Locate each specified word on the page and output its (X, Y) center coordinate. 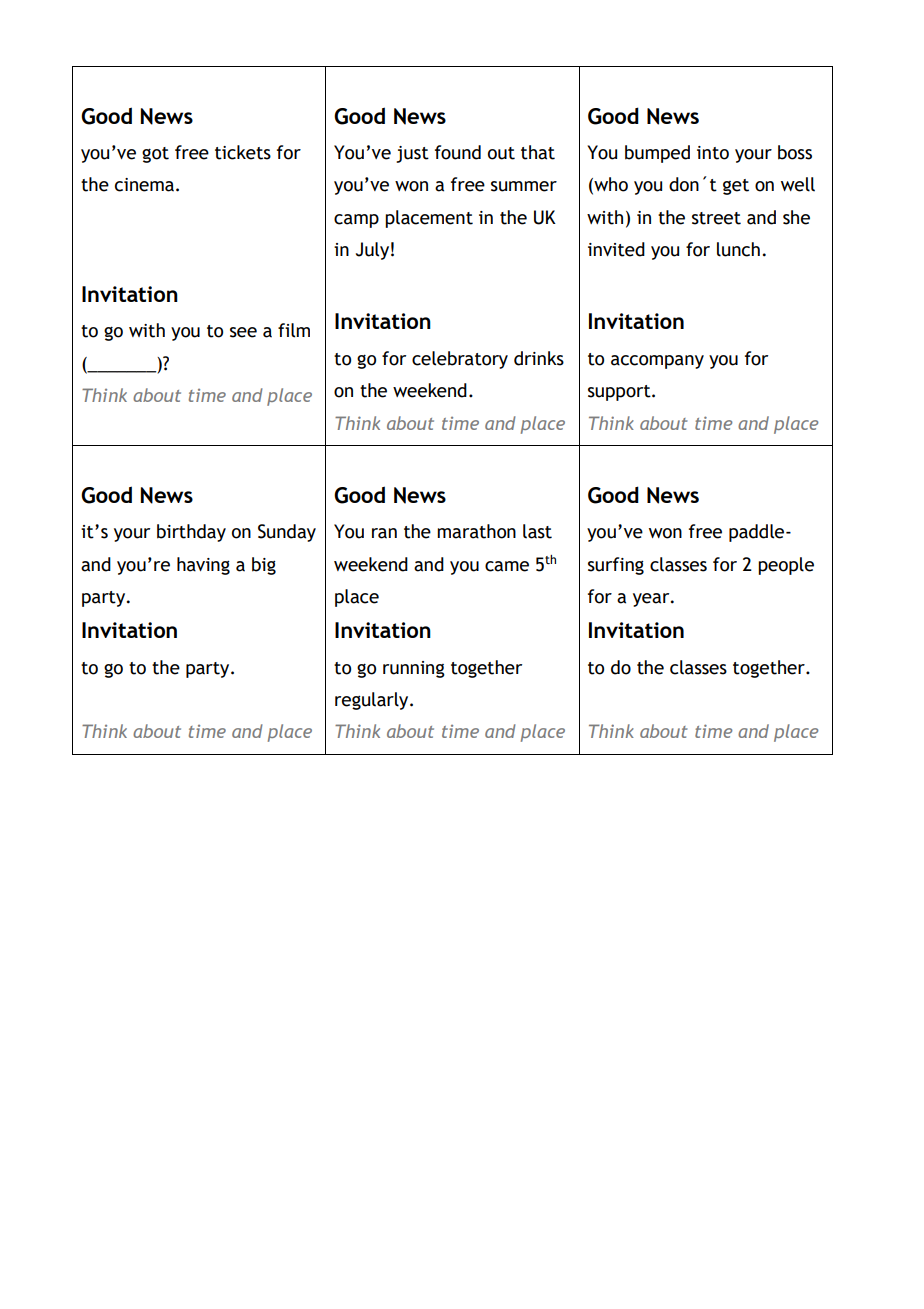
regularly (373, 701)
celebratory (460, 360)
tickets (243, 152)
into (713, 153)
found (458, 152)
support (620, 393)
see (243, 332)
